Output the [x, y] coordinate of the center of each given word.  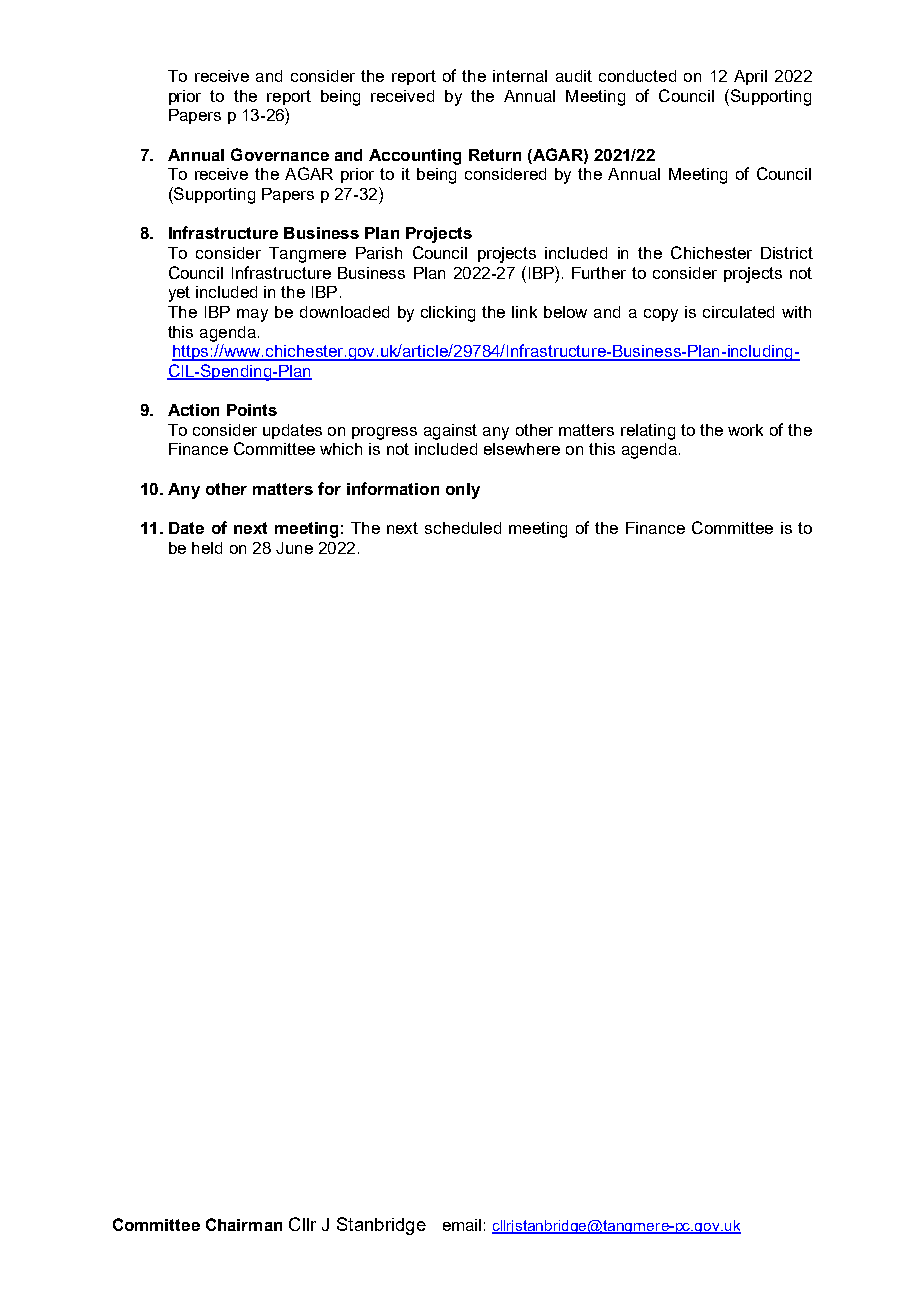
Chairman [244, 1224]
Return [495, 155]
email [462, 1225]
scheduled [463, 528]
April [750, 77]
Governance [280, 154]
